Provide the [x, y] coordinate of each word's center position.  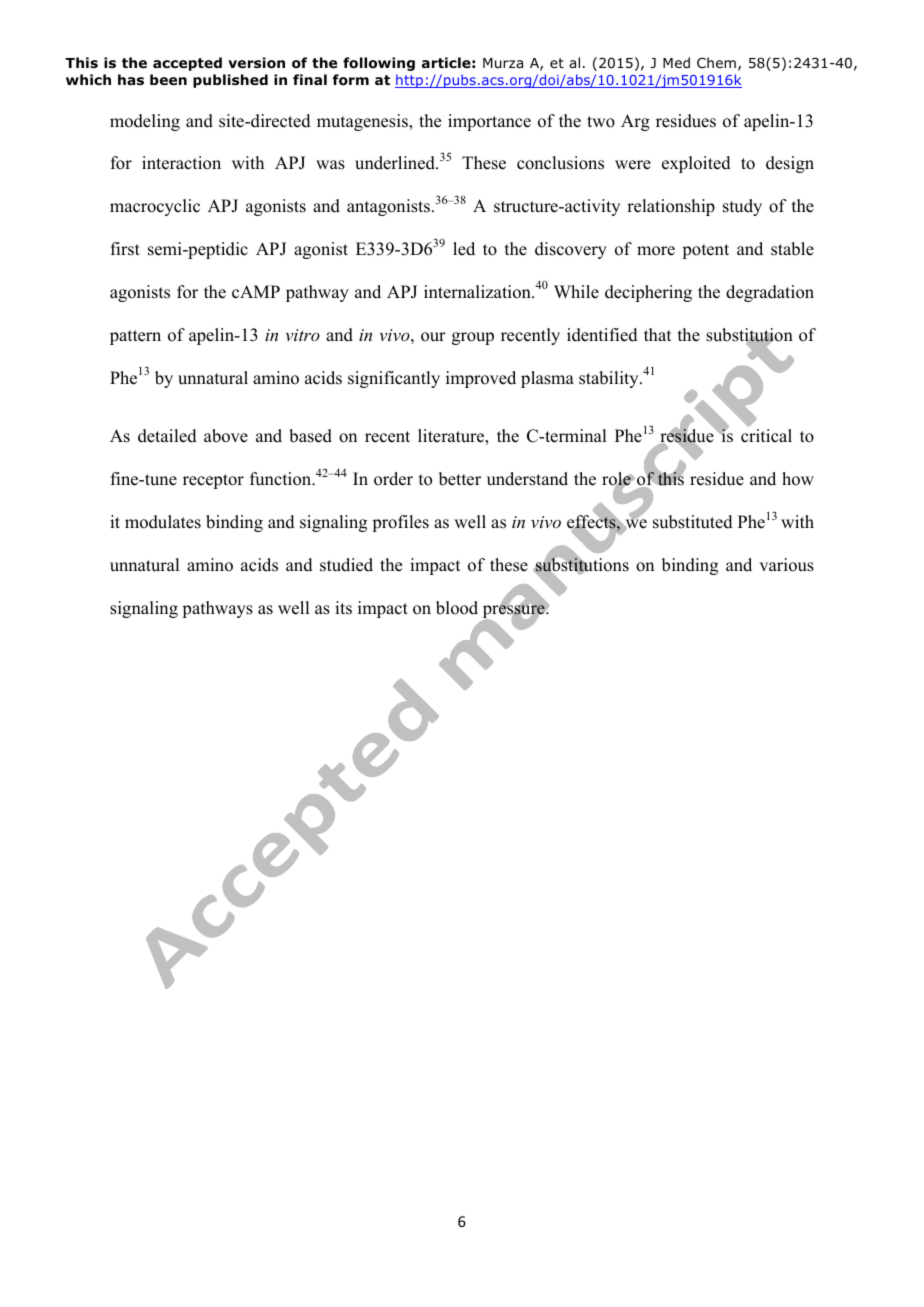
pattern [135, 337]
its [343, 608]
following [379, 64]
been [168, 79]
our [433, 337]
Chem [716, 62]
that [657, 334]
